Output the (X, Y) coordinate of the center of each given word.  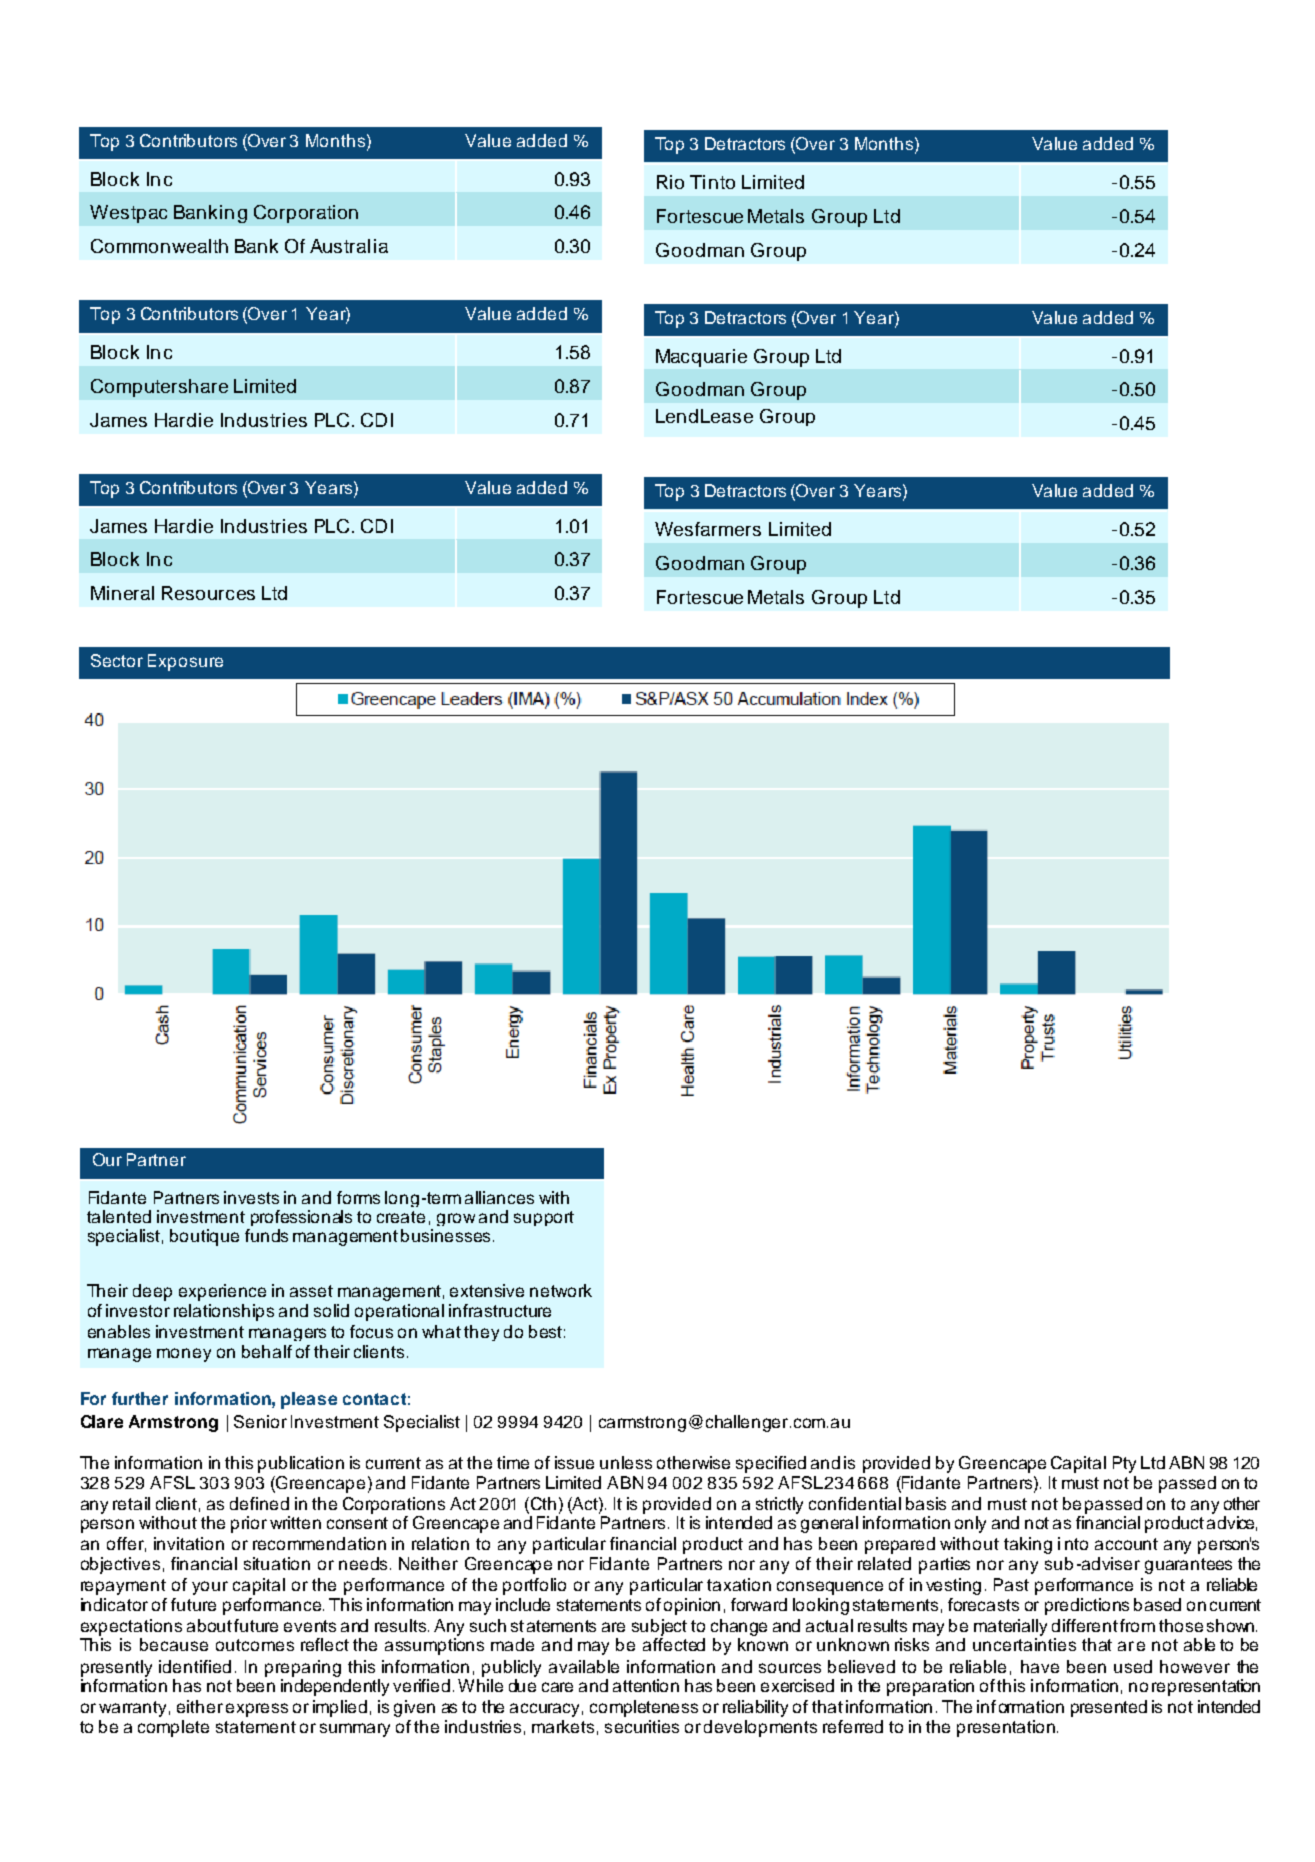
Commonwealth (159, 246)
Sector (117, 660)
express (257, 1710)
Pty (1124, 1464)
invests (251, 1197)
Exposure (185, 662)
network (561, 1290)
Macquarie (701, 358)
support (544, 1218)
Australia (349, 246)
